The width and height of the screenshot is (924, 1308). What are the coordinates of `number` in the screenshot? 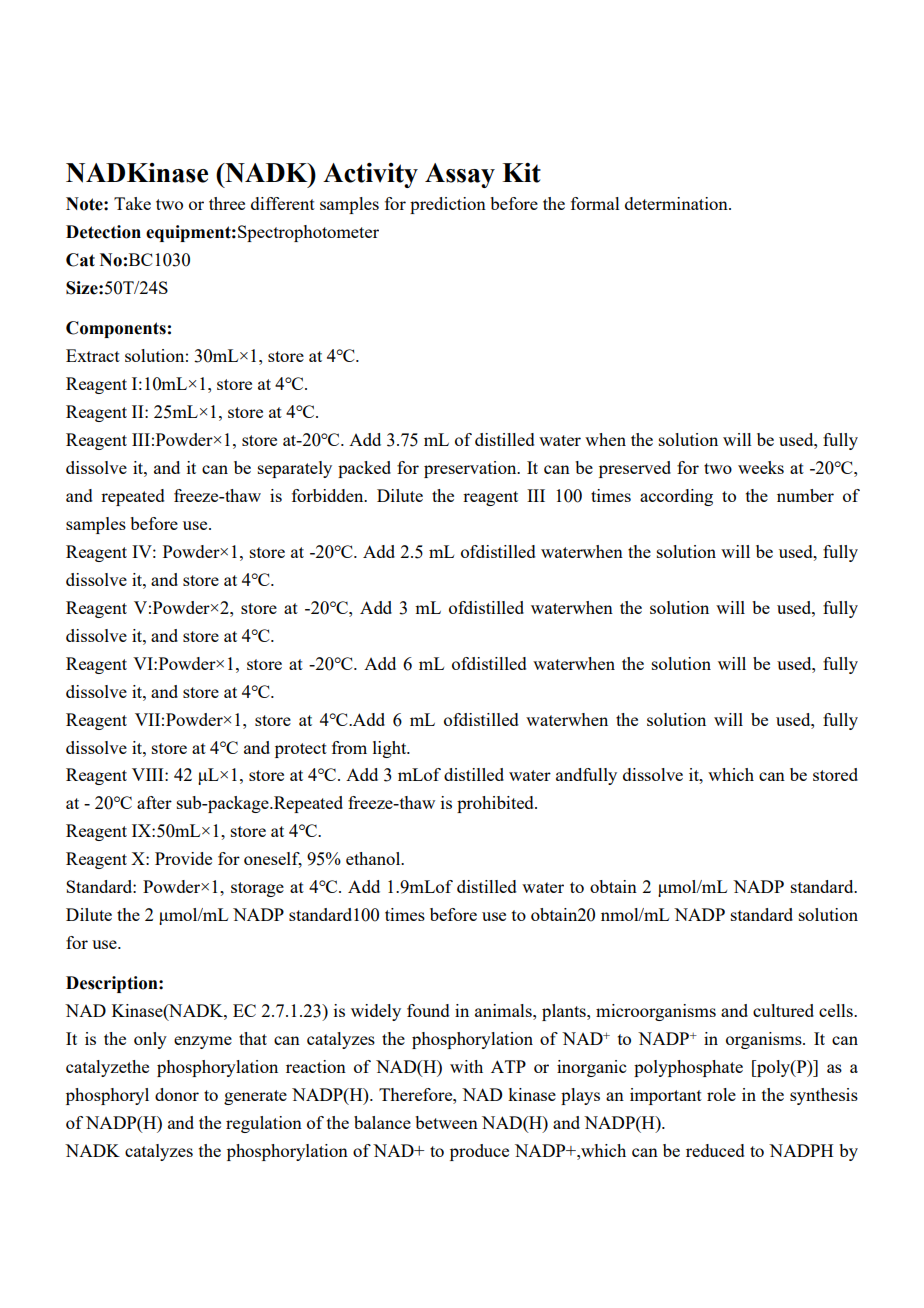 It's located at (805, 495).
